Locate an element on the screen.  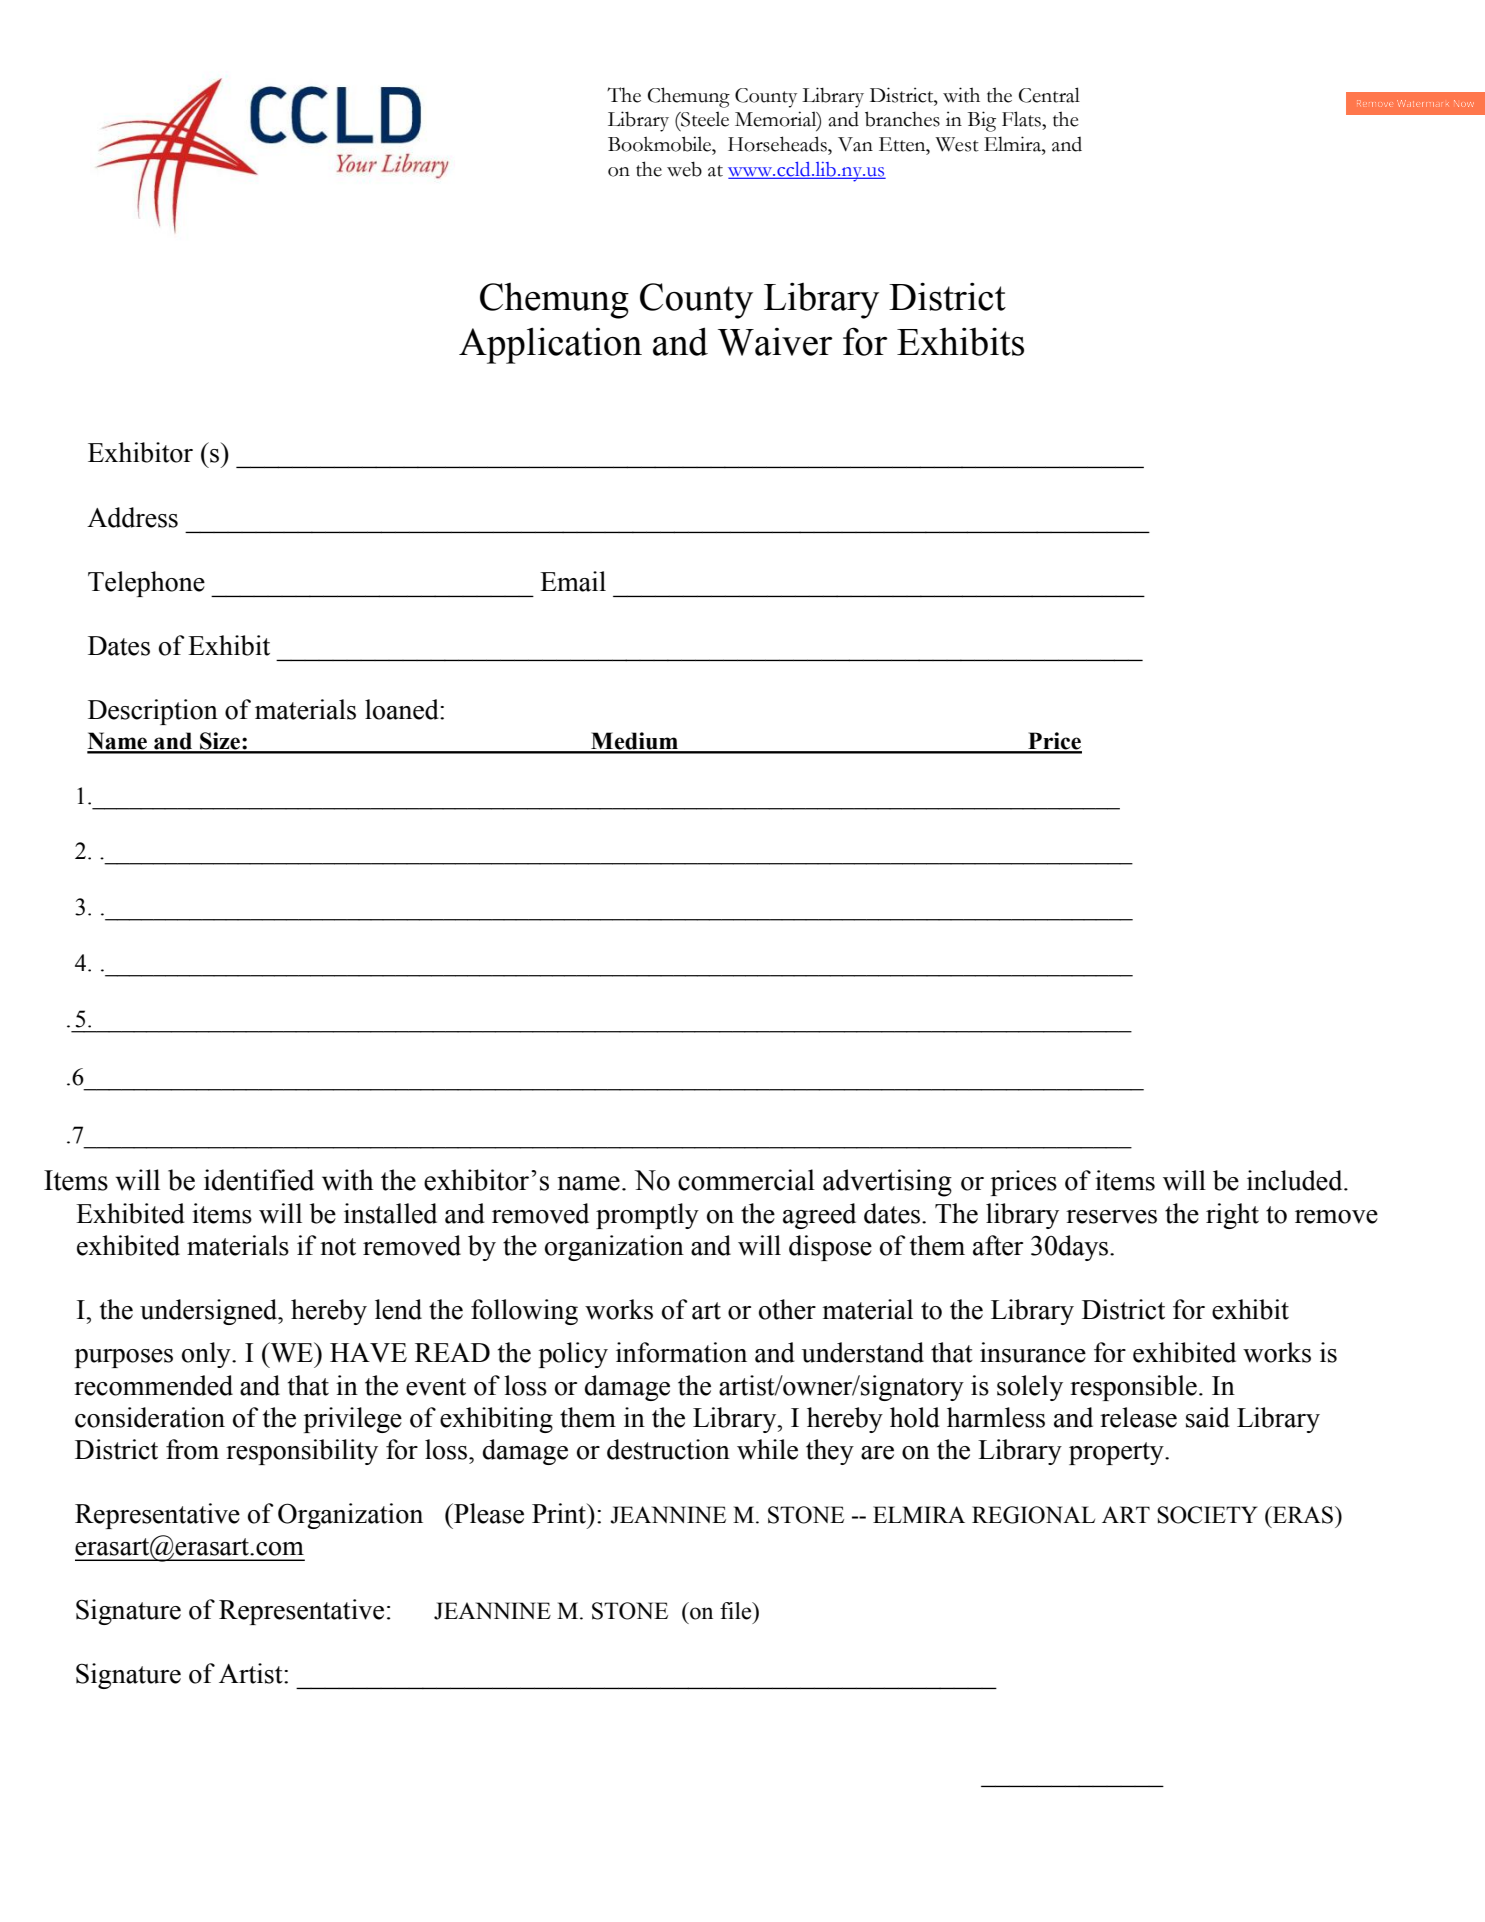
identified is located at coordinates (259, 1180).
